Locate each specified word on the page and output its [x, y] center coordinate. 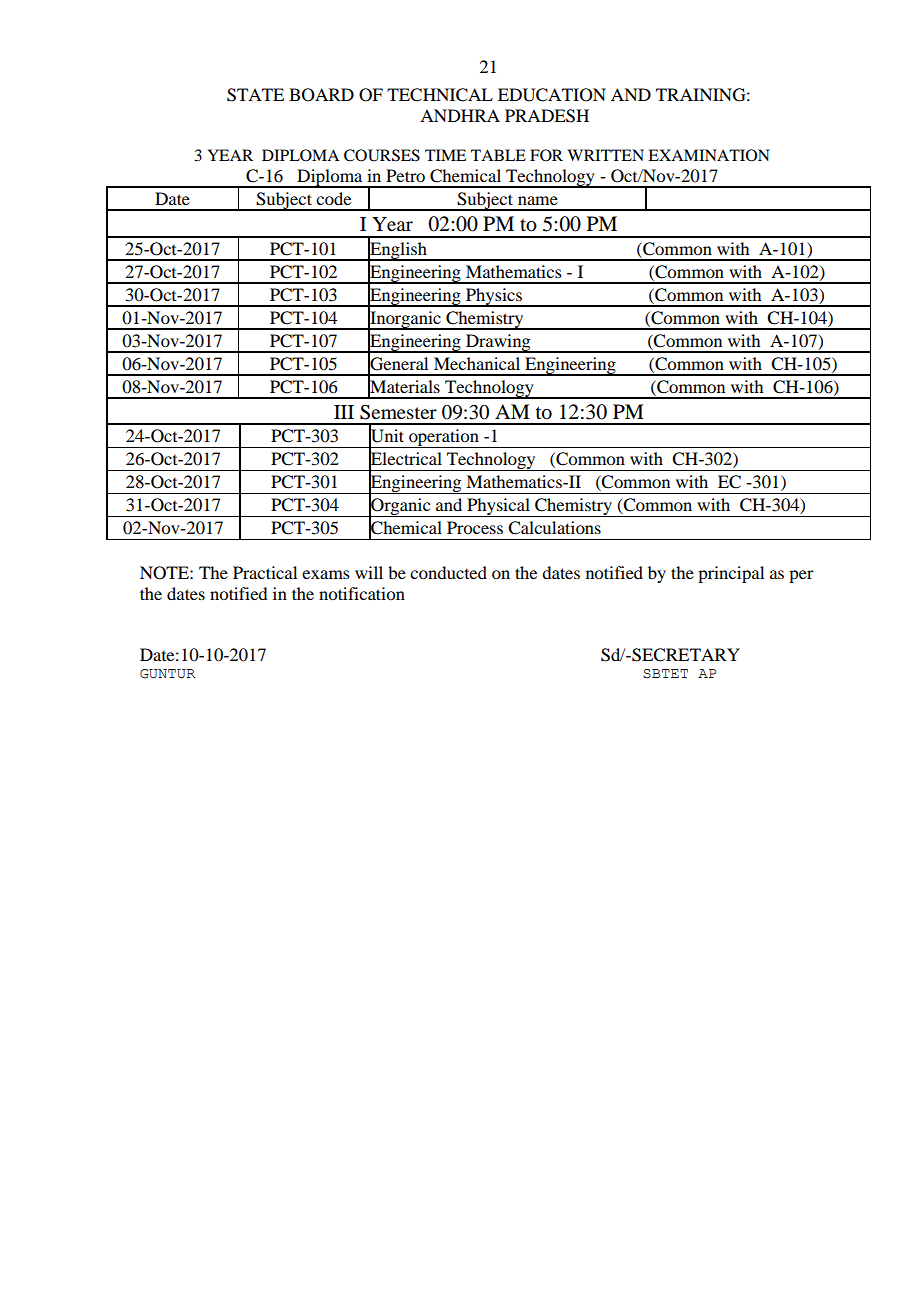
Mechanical [477, 363]
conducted [448, 572]
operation [444, 438]
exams [326, 574]
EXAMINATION [709, 155]
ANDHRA [460, 115]
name [538, 200]
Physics [494, 297]
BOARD [321, 95]
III [344, 412]
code [333, 198]
